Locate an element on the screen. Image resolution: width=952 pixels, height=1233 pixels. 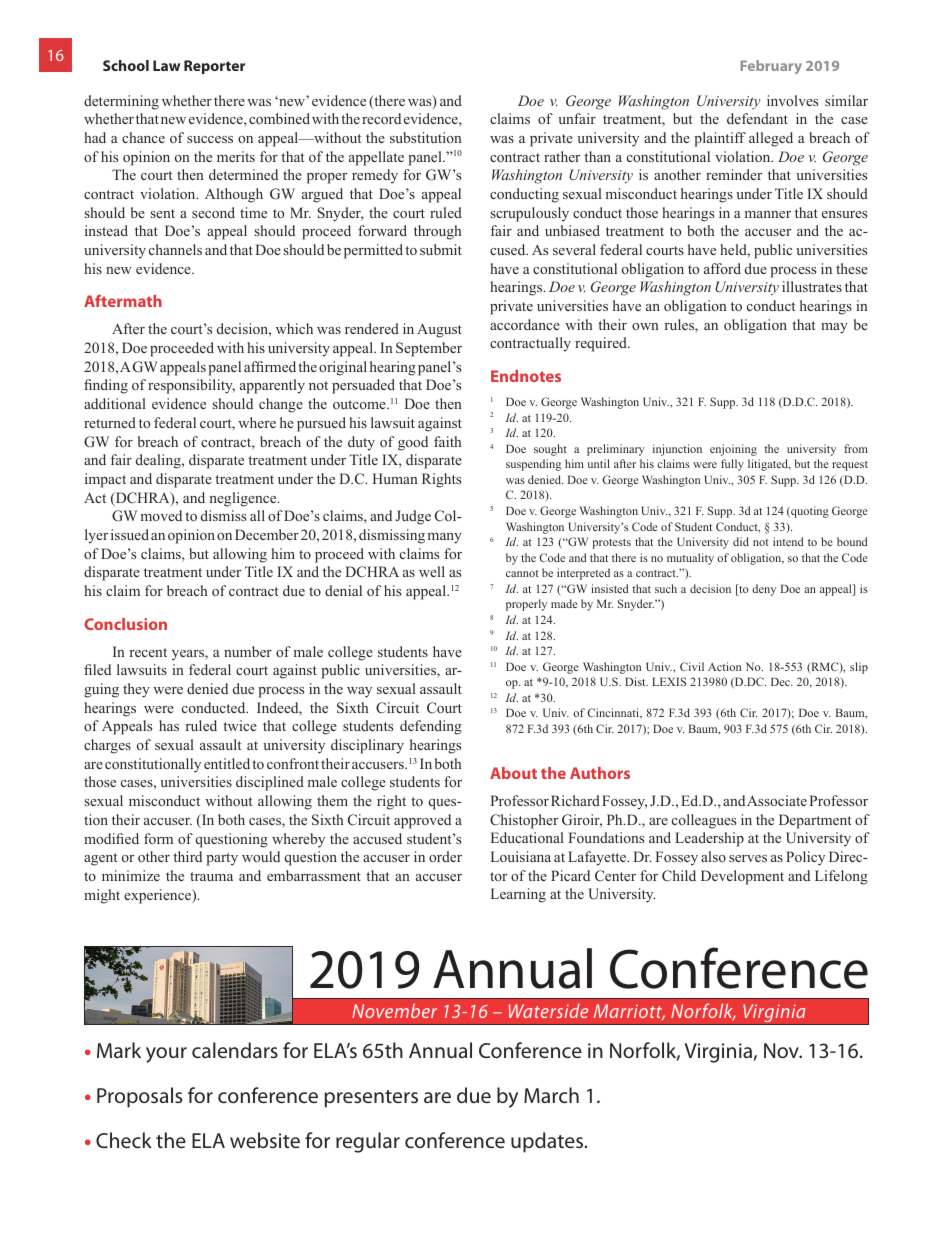
has is located at coordinates (169, 725).
